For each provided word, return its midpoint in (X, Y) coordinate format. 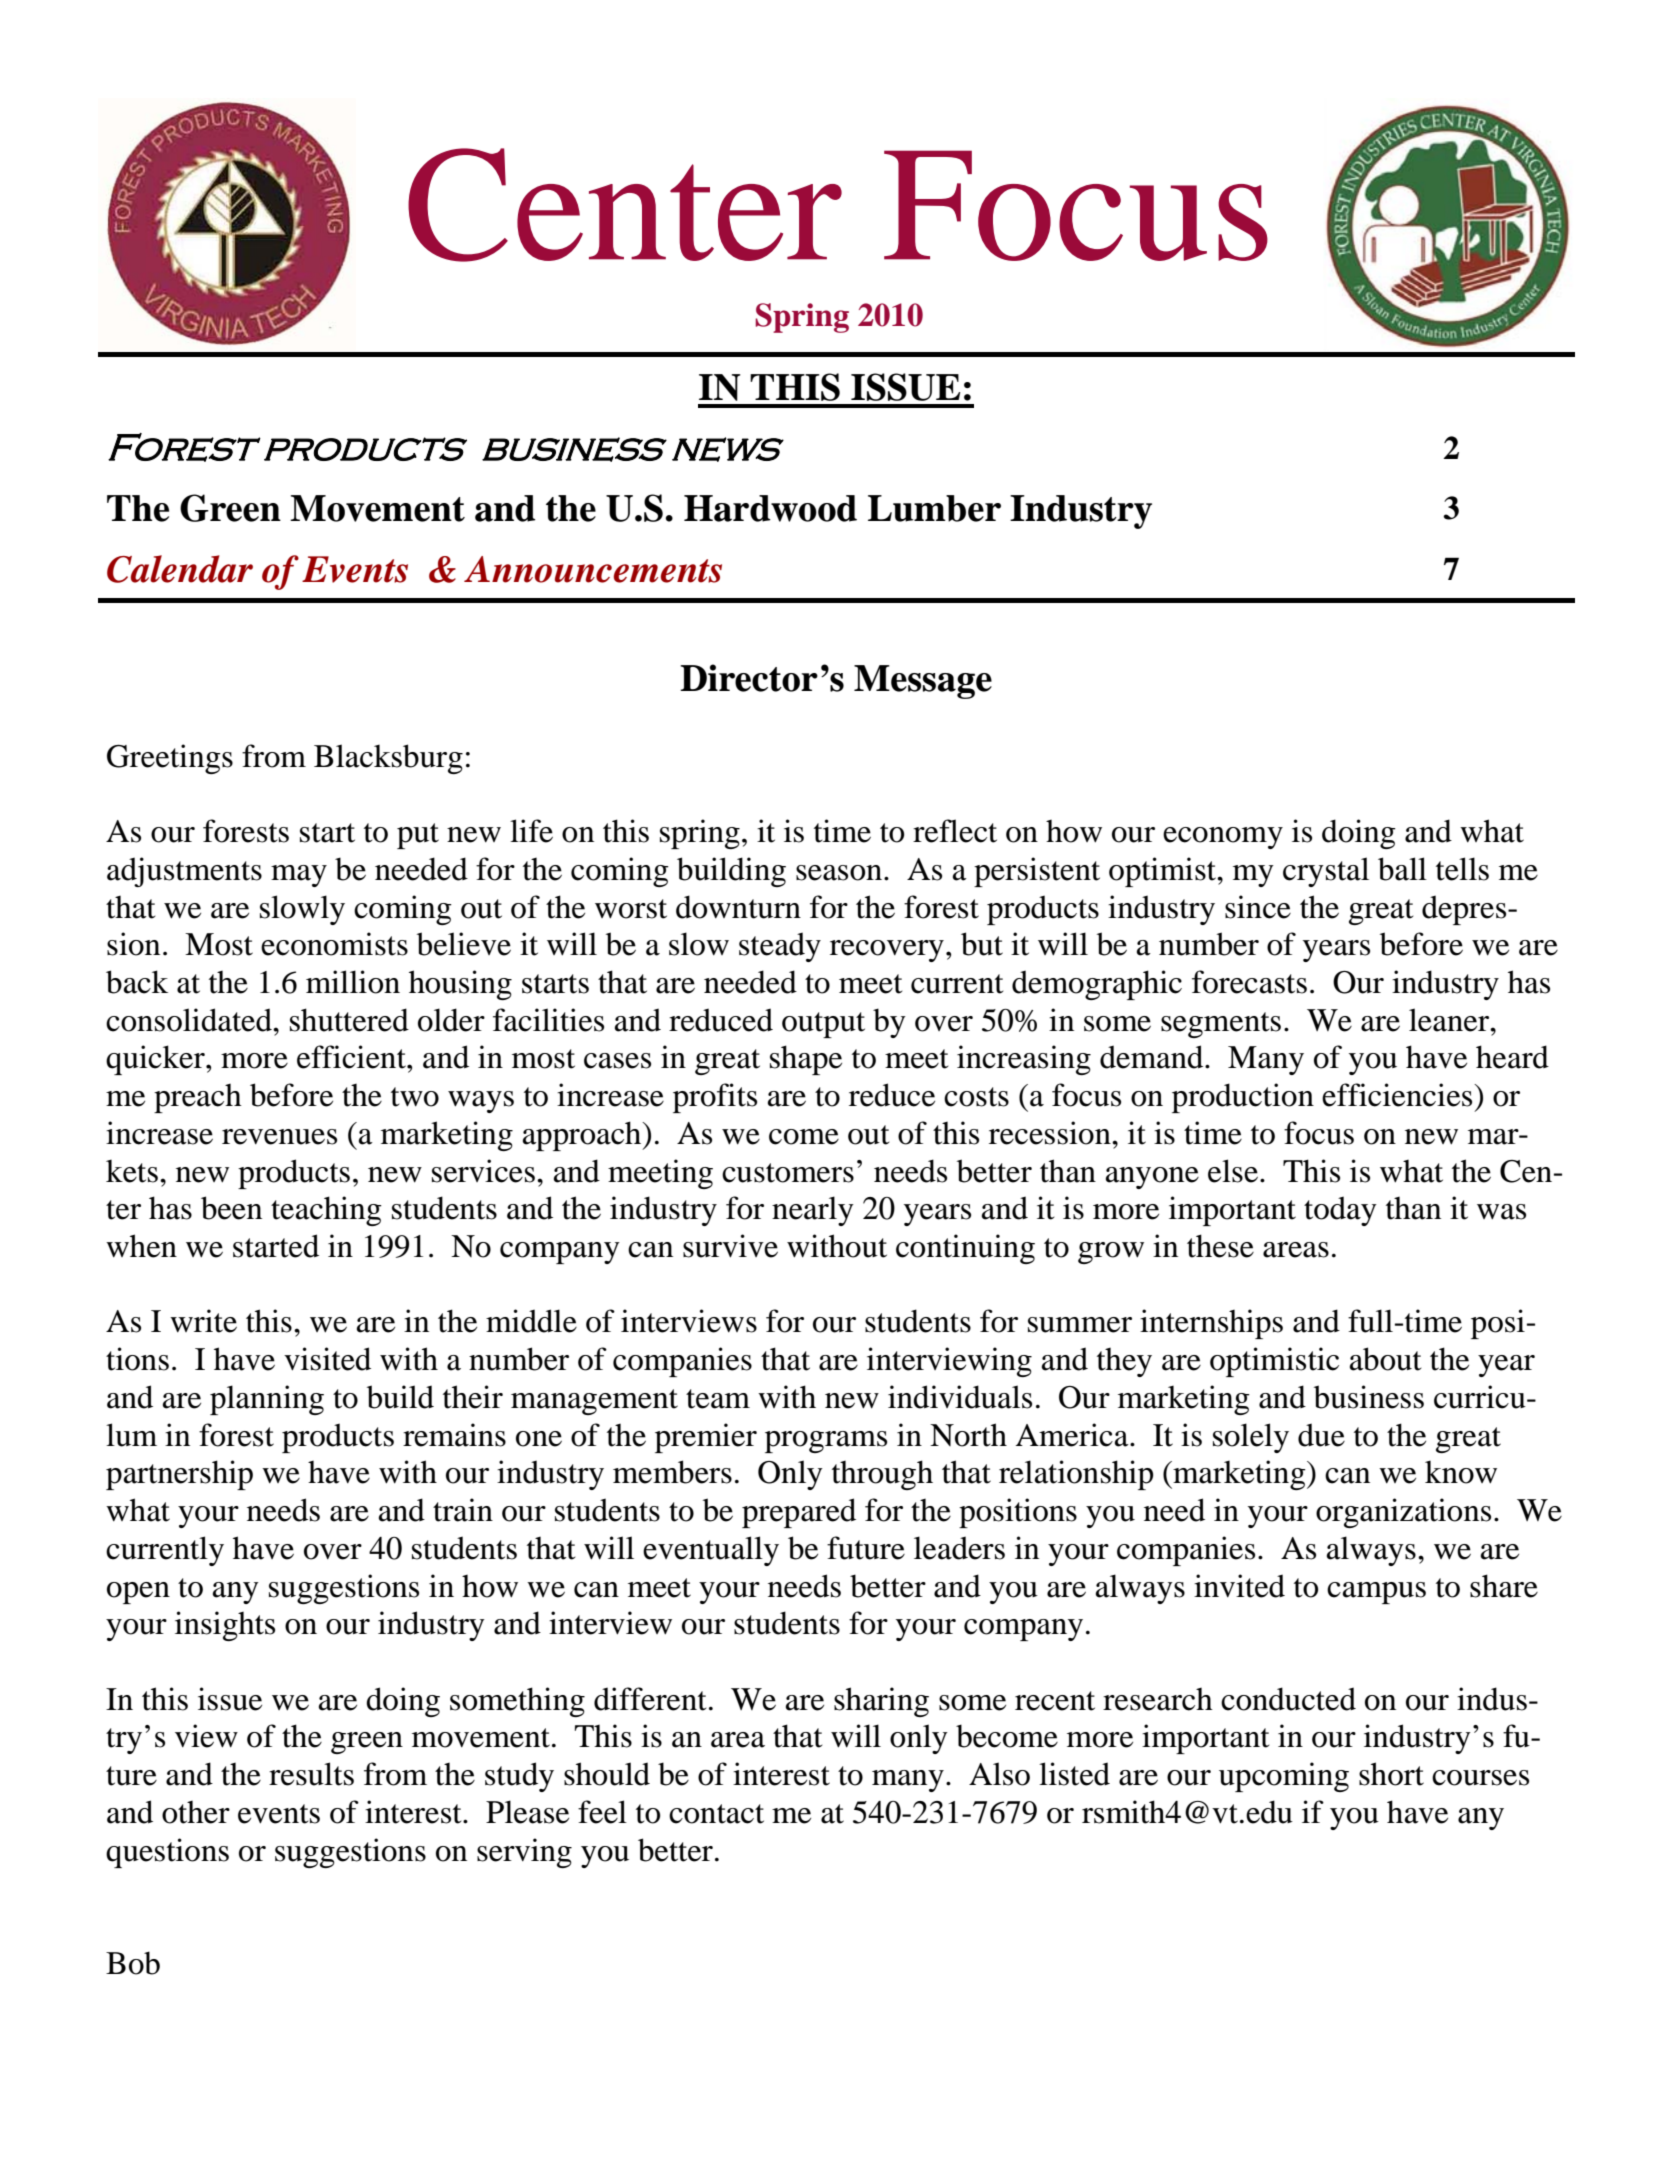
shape (806, 1060)
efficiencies (1398, 1095)
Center (625, 205)
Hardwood (770, 508)
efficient (352, 1057)
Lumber (934, 508)
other (196, 1812)
